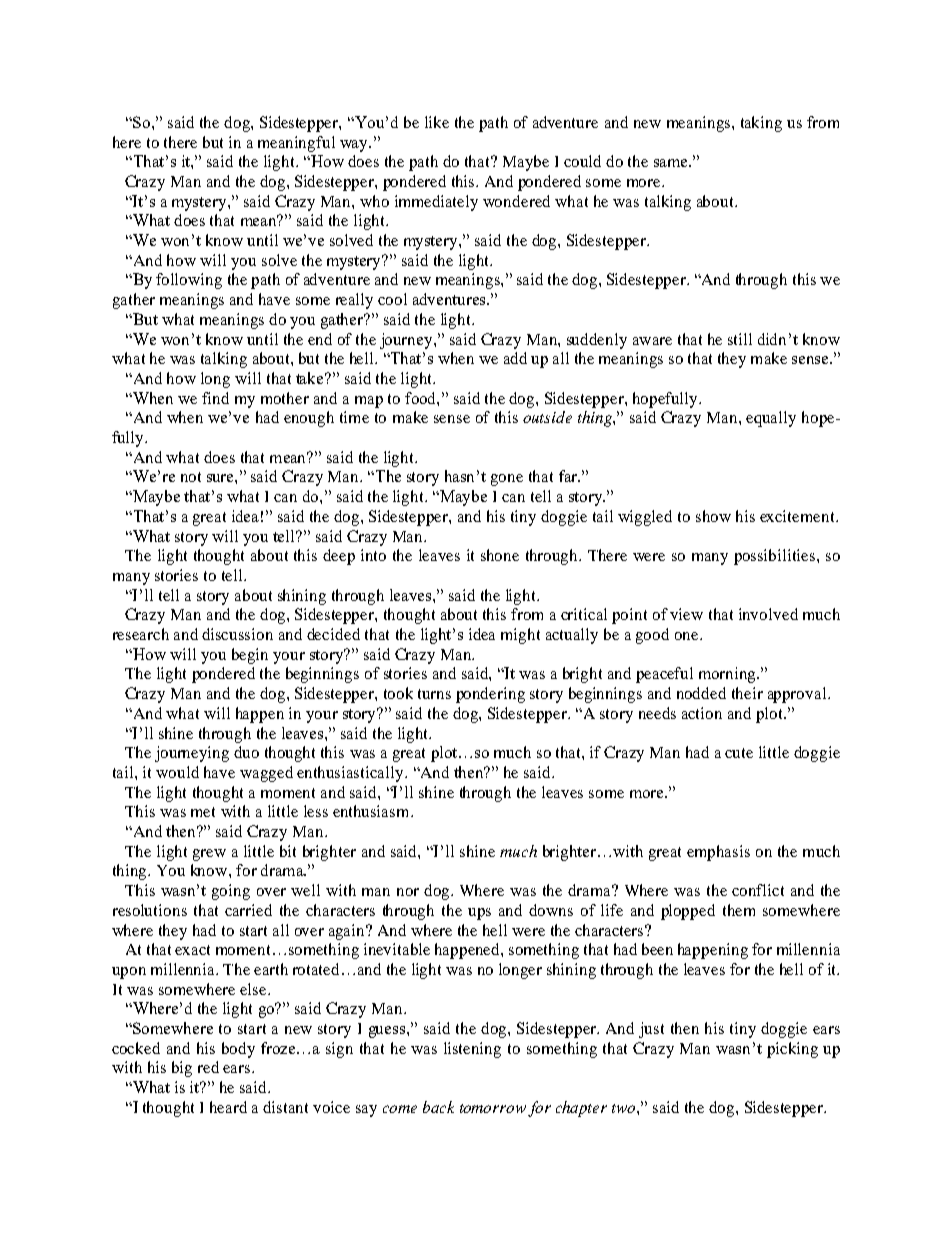 This image has width=952, height=1233. I want to click on discussion, so click(237, 634).
